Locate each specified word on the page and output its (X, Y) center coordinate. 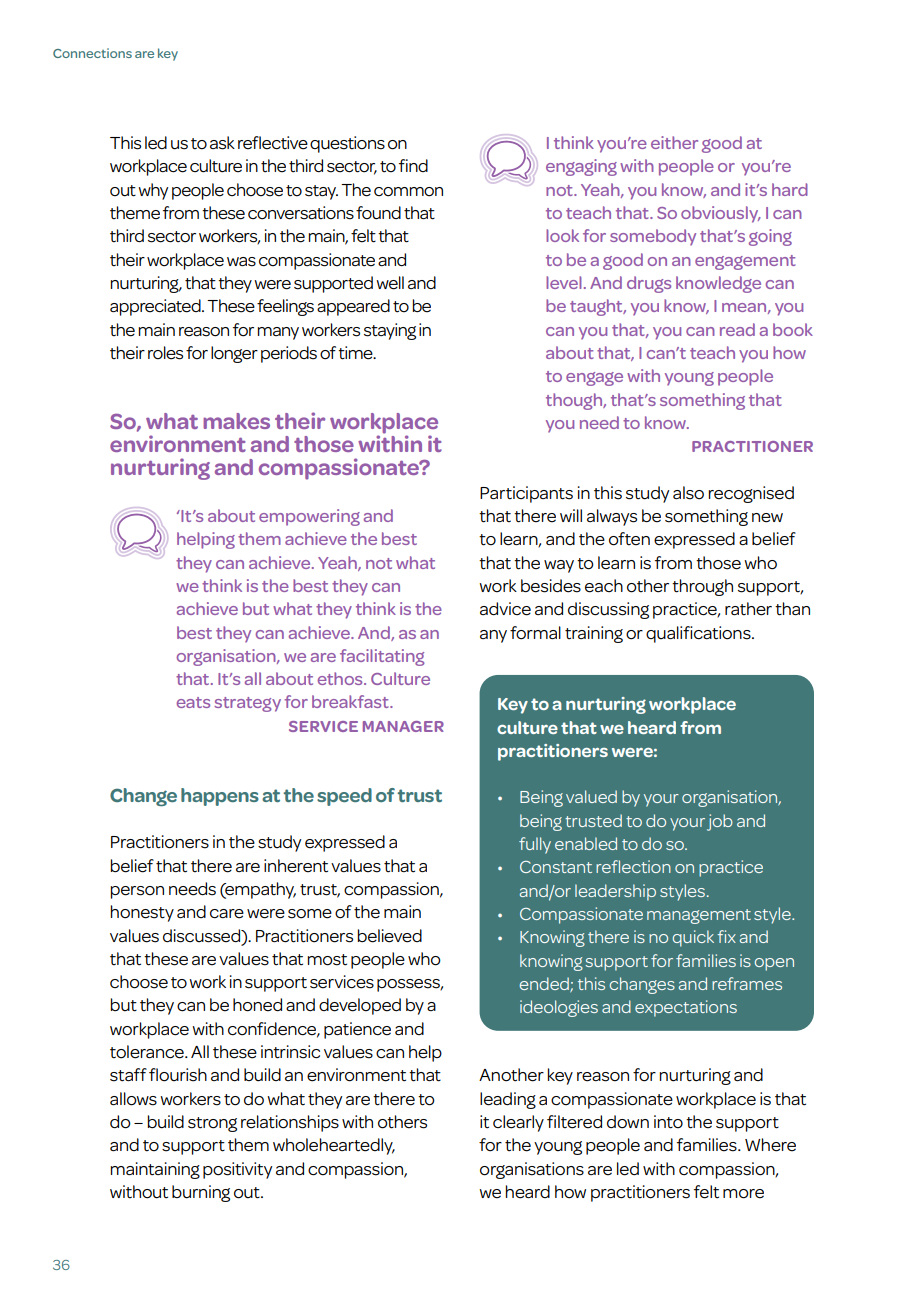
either (674, 142)
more (743, 1194)
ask (222, 143)
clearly (518, 1123)
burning (201, 1193)
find (413, 165)
